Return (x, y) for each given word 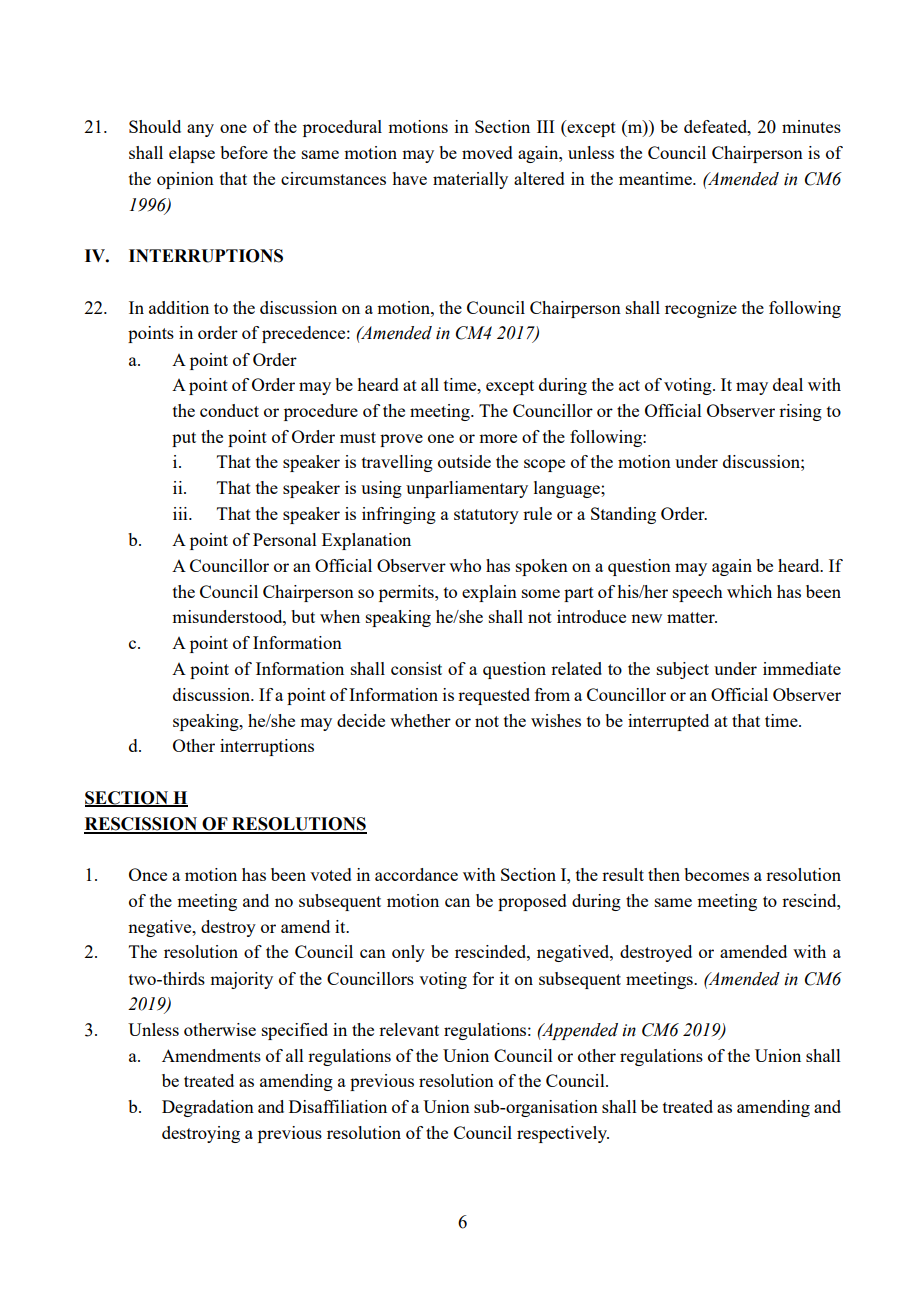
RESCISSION (142, 825)
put (184, 439)
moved (487, 152)
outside (464, 461)
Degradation (208, 1108)
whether (420, 720)
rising (800, 412)
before (244, 152)
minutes (811, 126)
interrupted (668, 722)
